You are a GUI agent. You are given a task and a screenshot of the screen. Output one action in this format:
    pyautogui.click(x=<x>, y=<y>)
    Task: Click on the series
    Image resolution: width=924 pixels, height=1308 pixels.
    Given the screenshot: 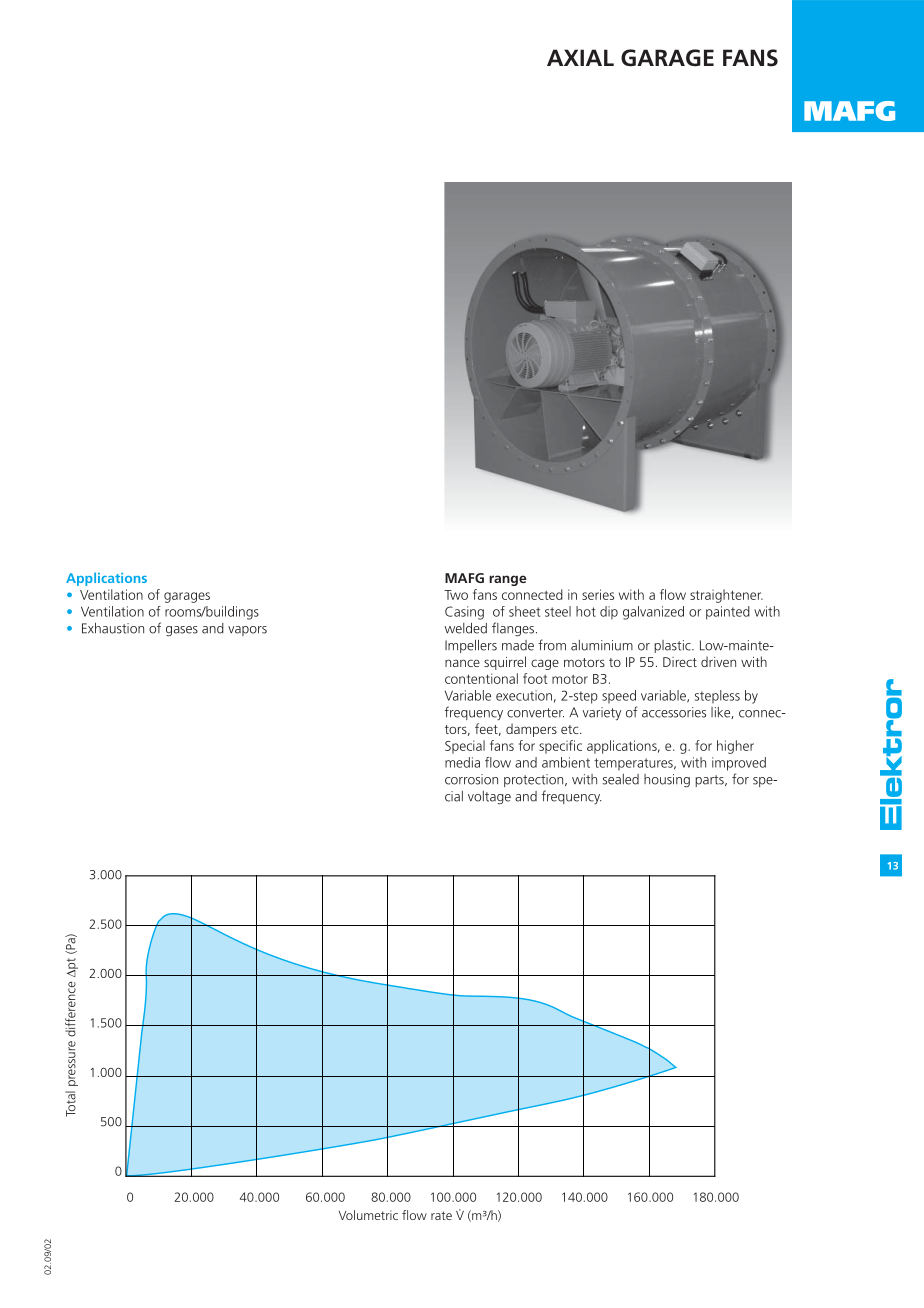 What is the action you would take?
    pyautogui.click(x=598, y=594)
